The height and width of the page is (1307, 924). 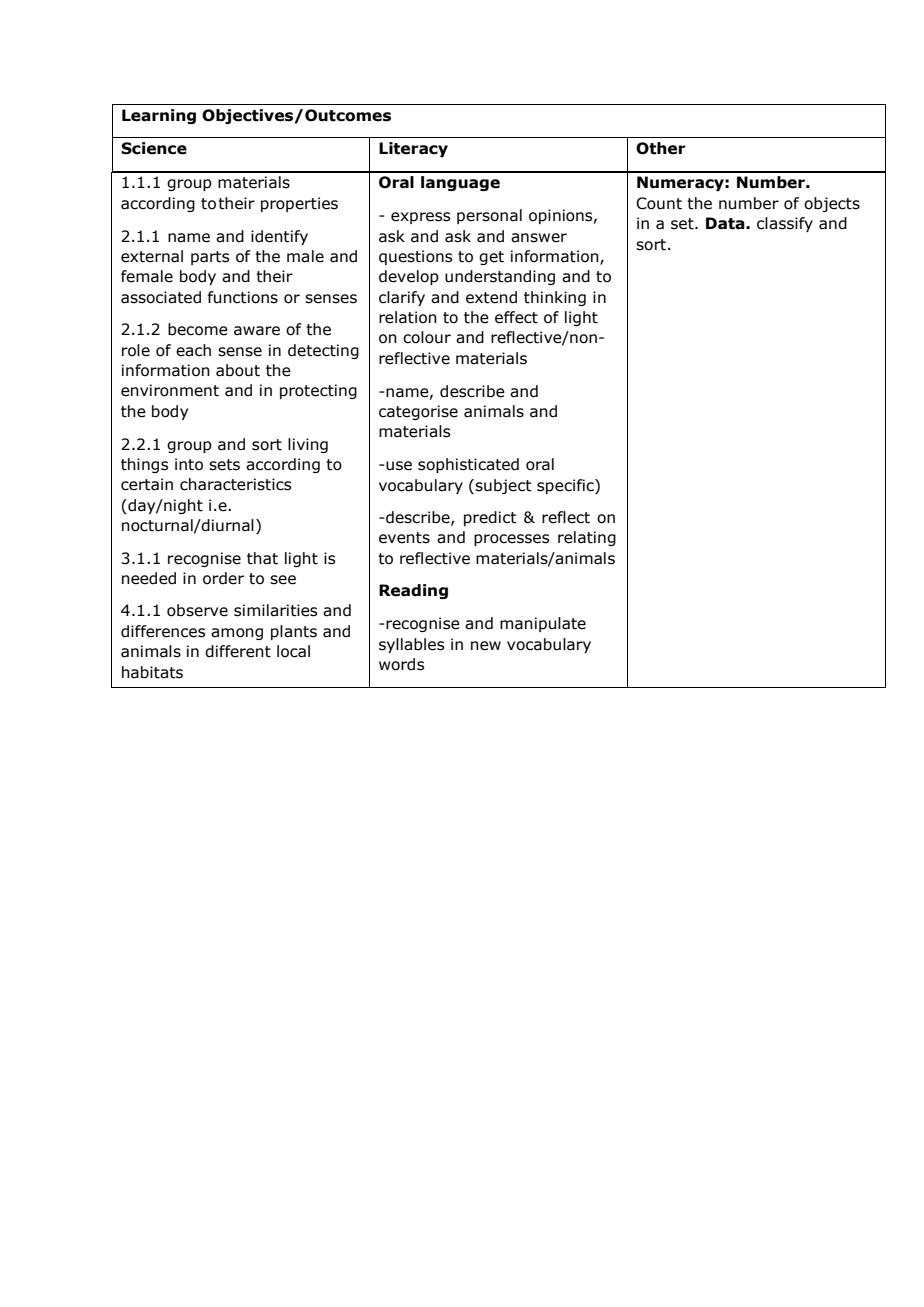 I want to click on subject, so click(x=503, y=486).
